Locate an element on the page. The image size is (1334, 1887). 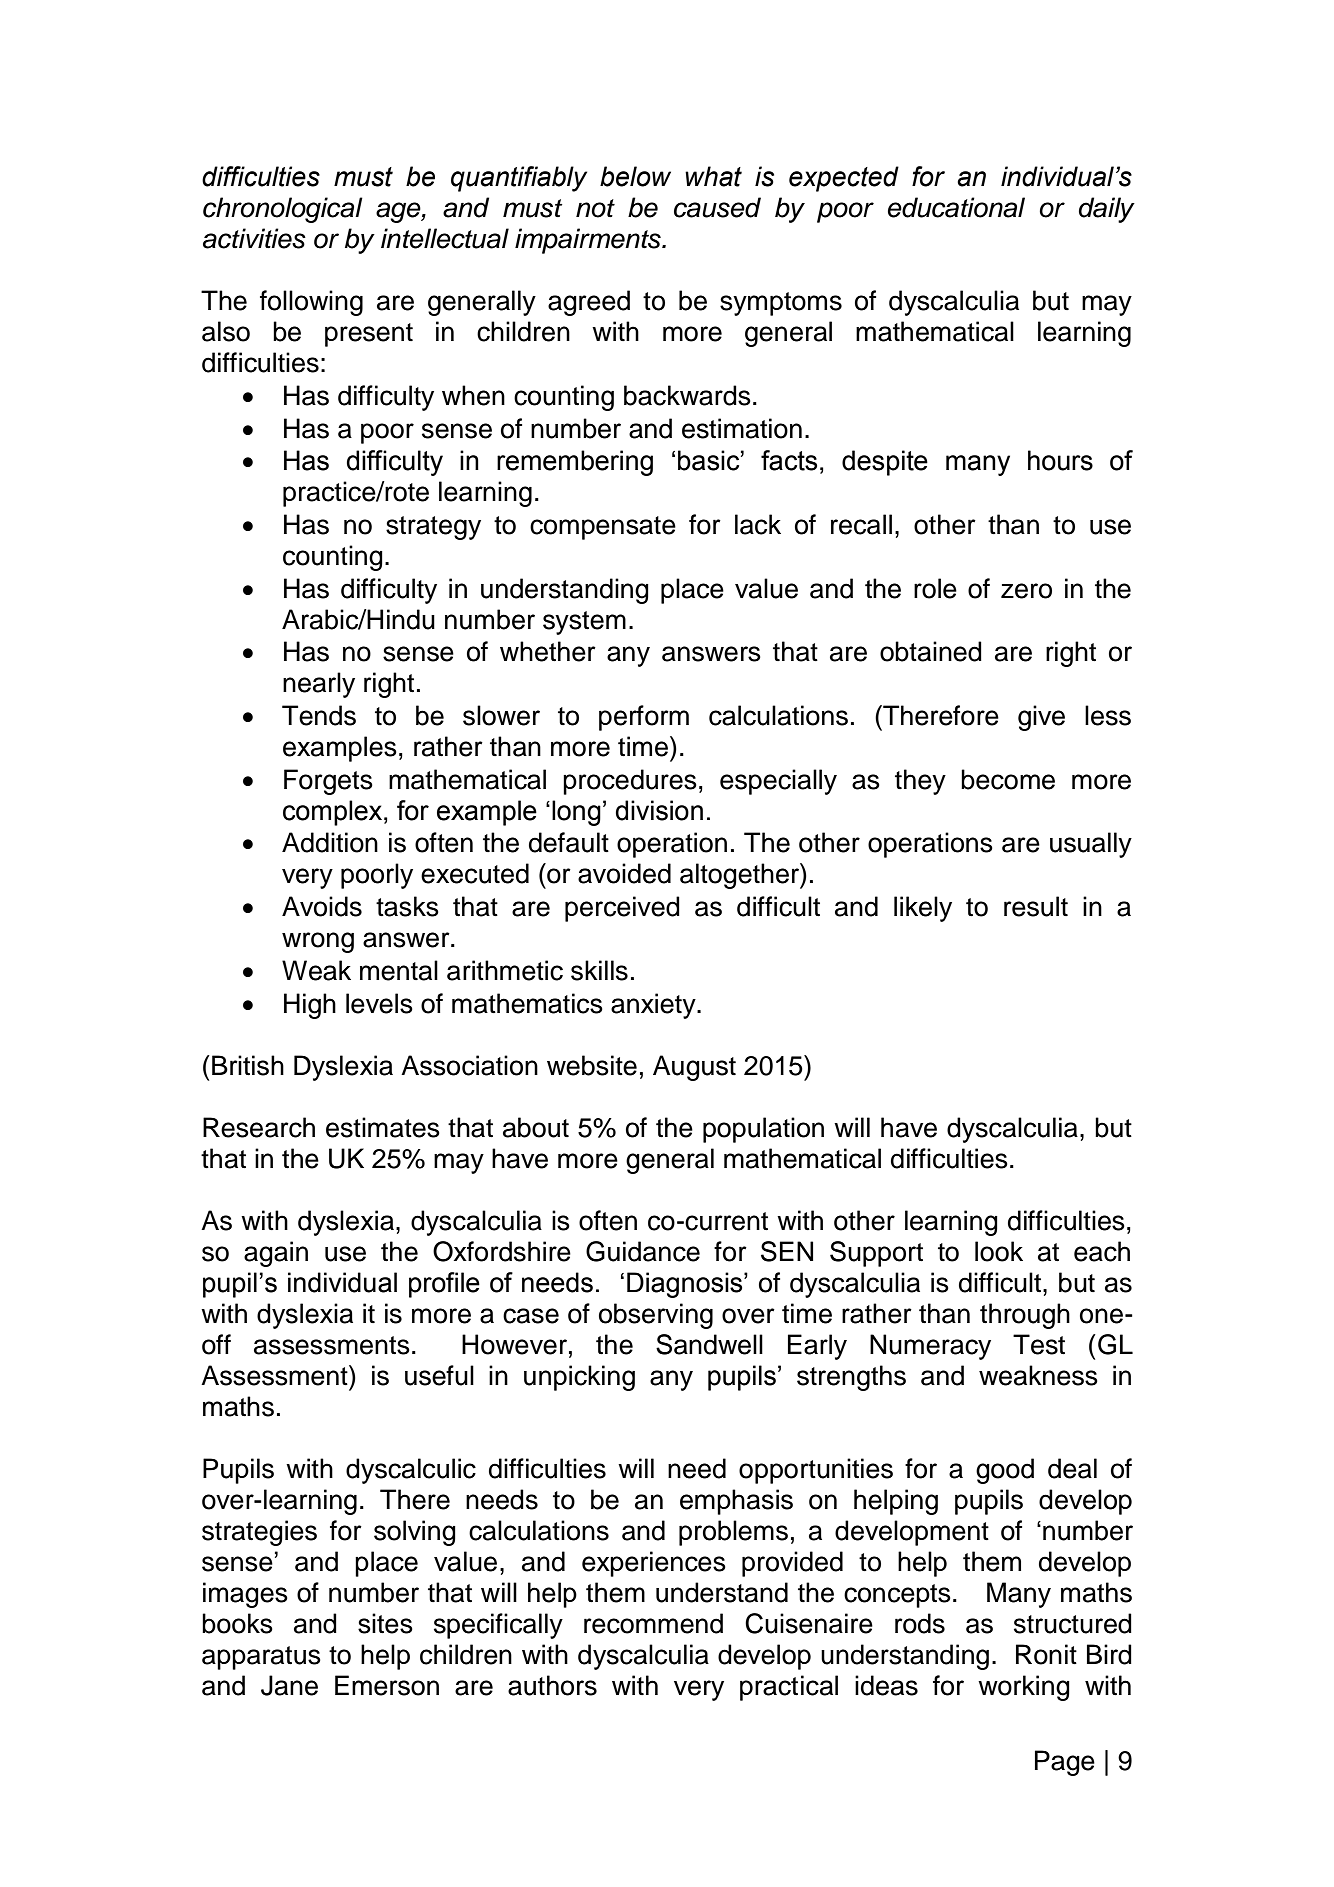
result is located at coordinates (1036, 906).
